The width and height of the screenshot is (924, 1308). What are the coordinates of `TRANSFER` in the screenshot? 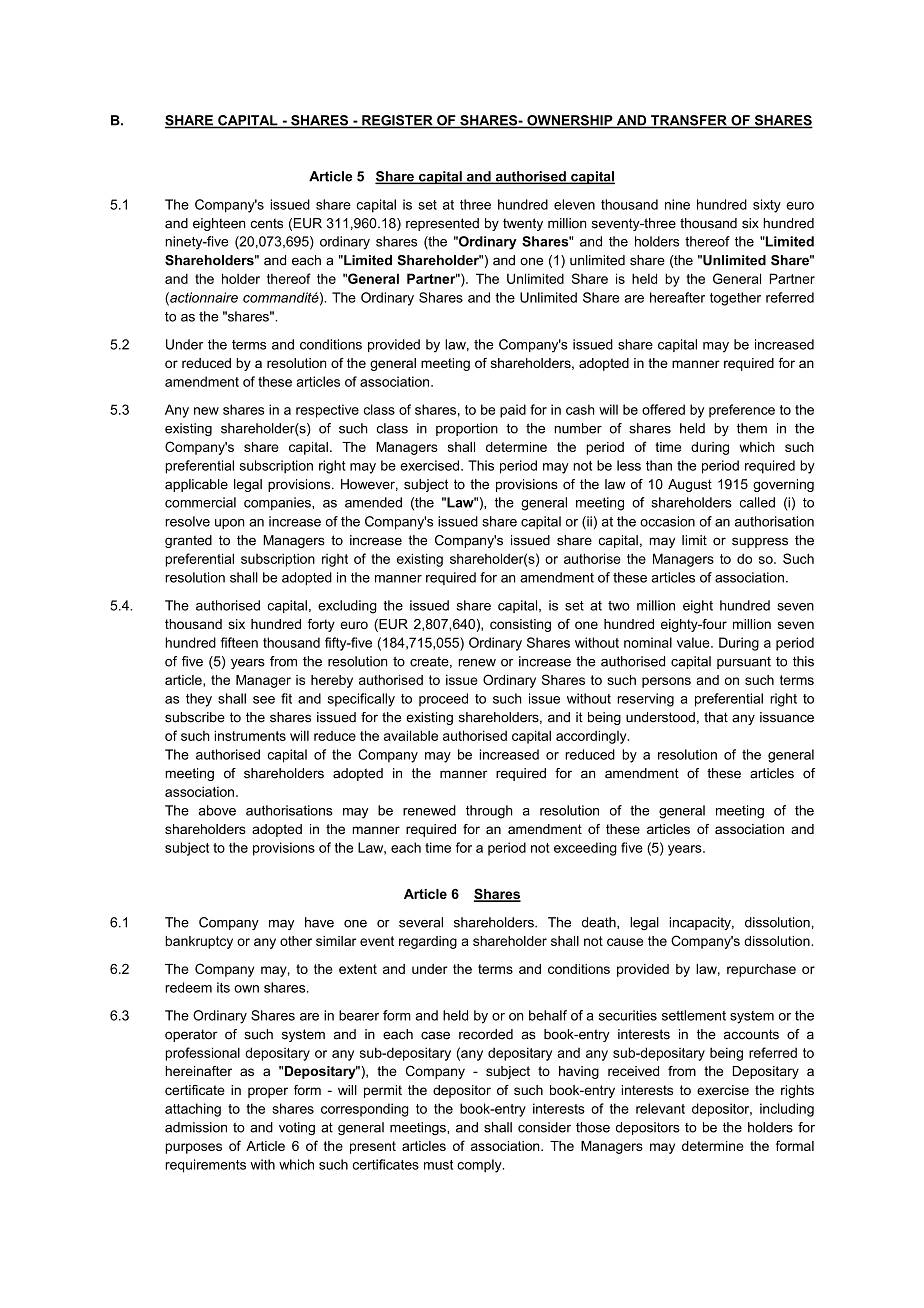 It's located at (689, 121).
